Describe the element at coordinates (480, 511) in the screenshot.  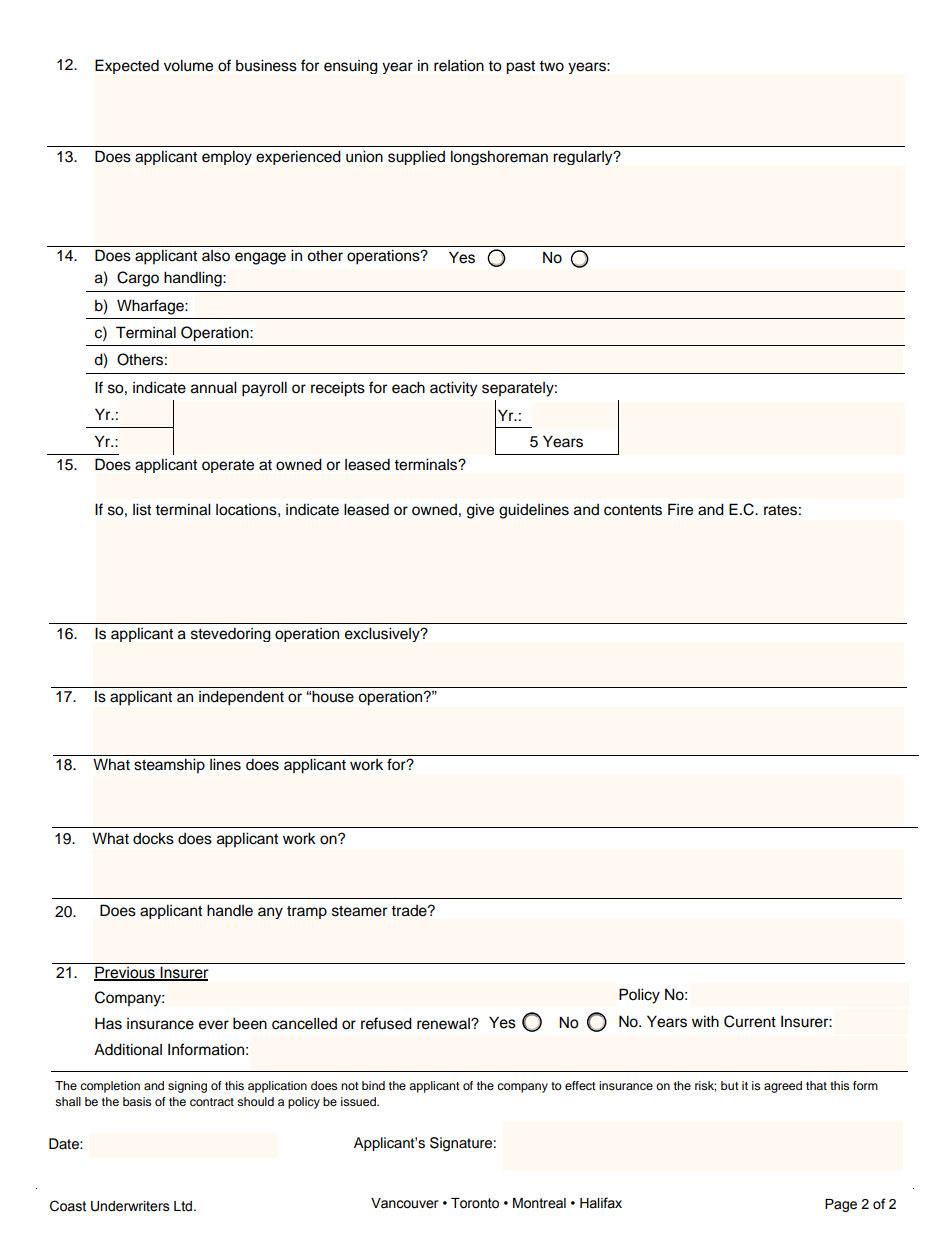
I see `give` at that location.
